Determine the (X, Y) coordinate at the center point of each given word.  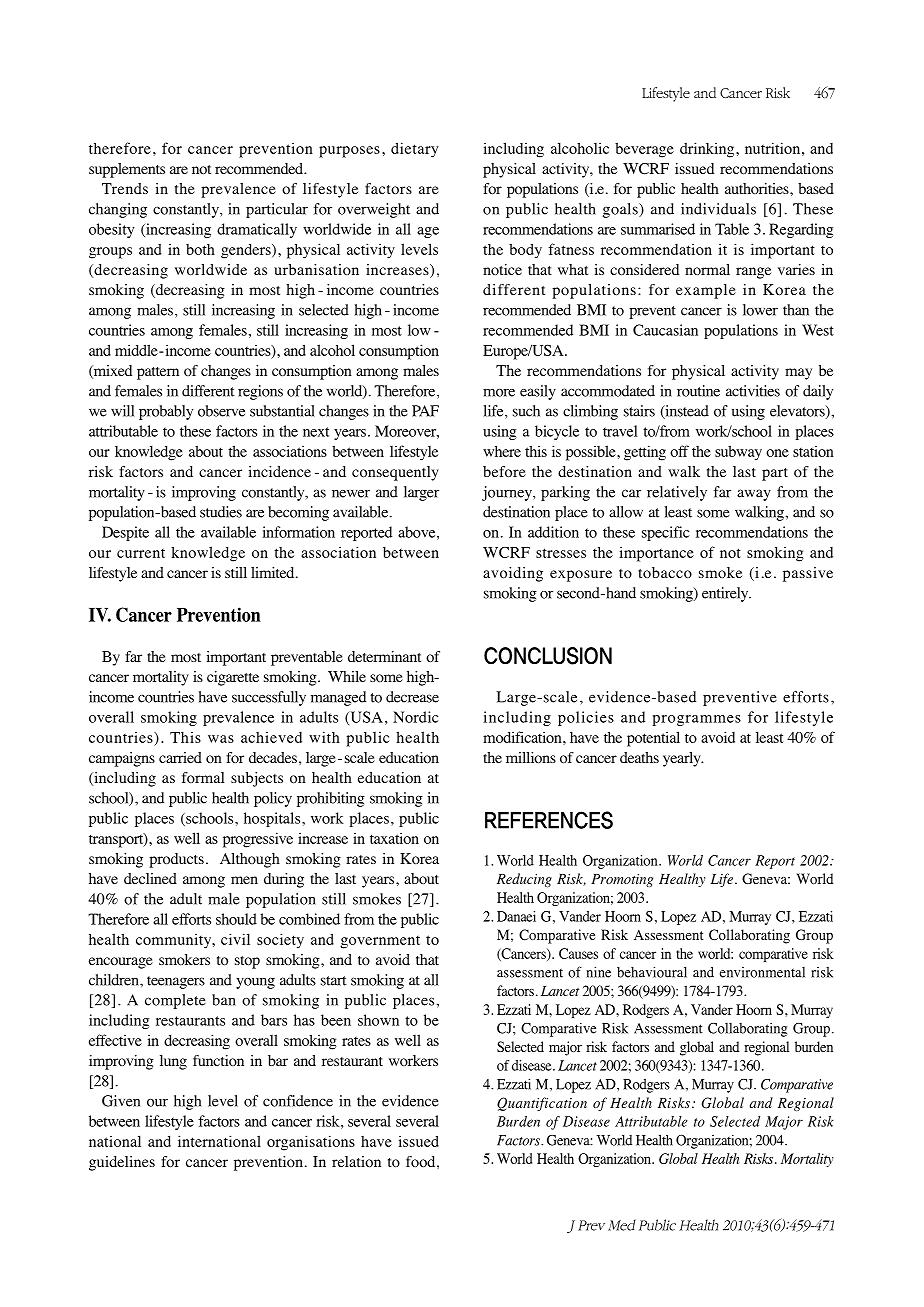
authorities (758, 188)
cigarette (233, 678)
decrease (412, 697)
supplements (127, 170)
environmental (762, 972)
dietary (414, 150)
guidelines (122, 1163)
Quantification (542, 1104)
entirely (726, 594)
